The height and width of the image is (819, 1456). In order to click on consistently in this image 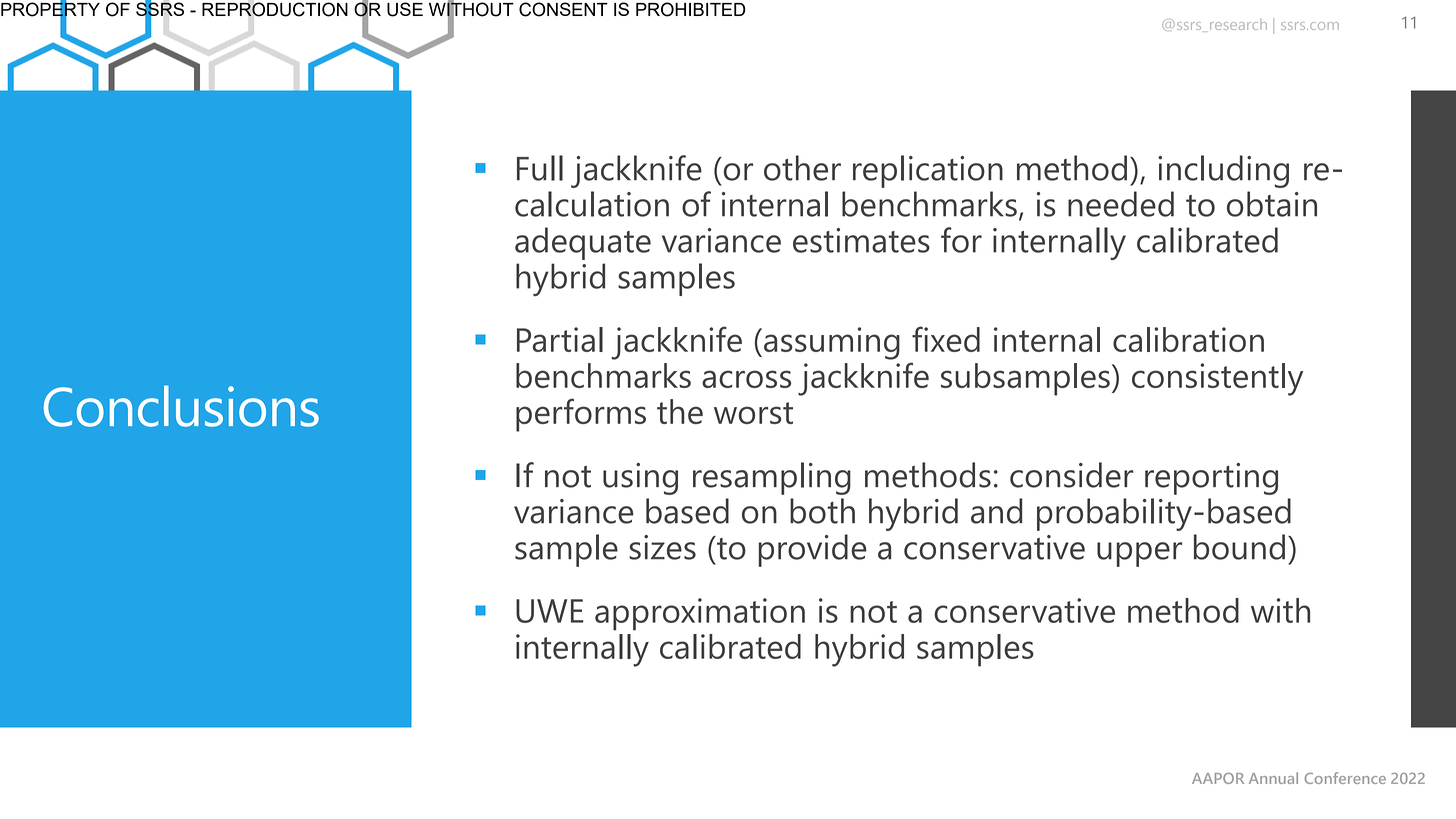, I will do `click(1217, 379)`.
